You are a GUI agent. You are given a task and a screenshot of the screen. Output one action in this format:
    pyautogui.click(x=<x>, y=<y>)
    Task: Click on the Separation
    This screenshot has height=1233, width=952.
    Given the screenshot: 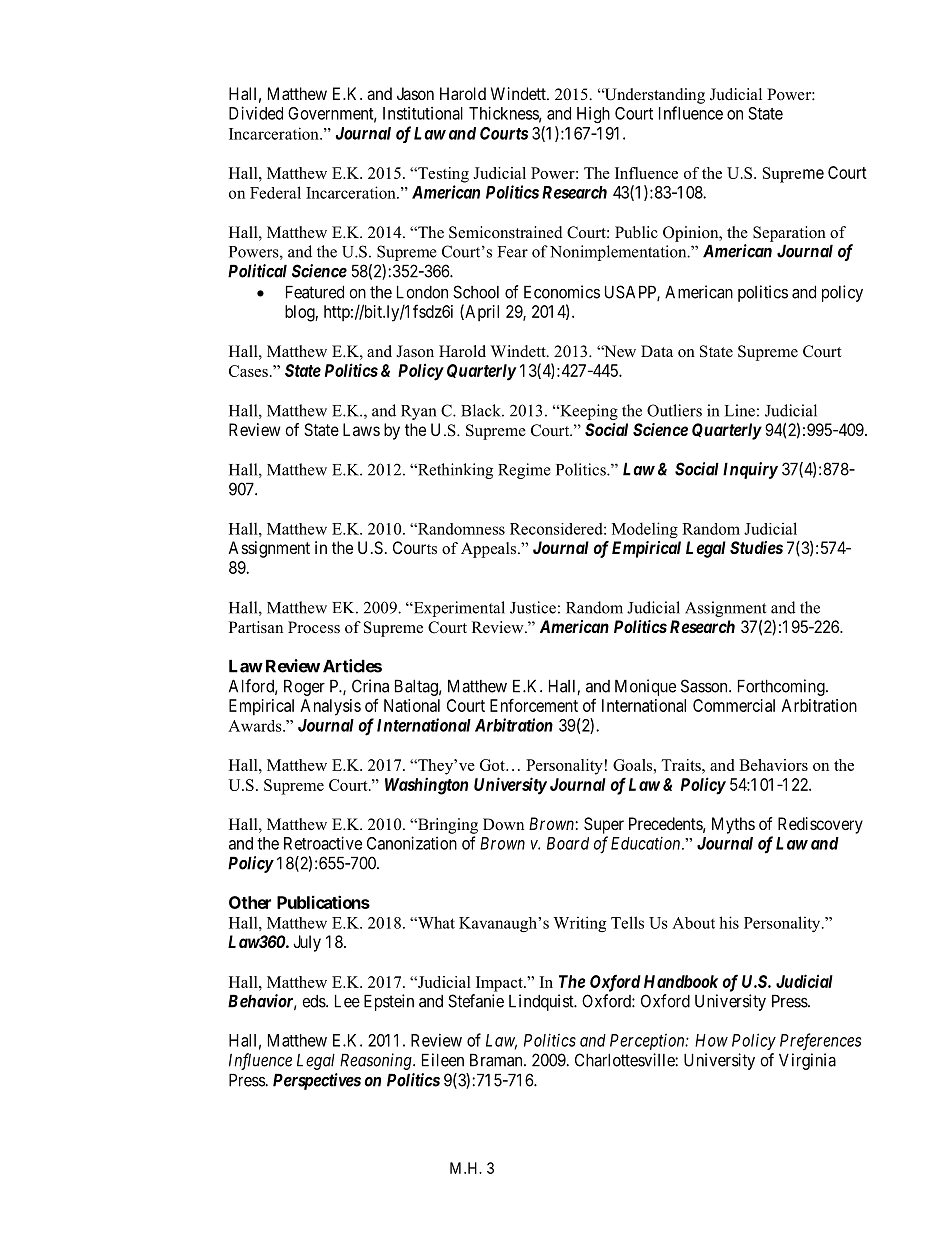 What is the action you would take?
    pyautogui.click(x=789, y=234)
